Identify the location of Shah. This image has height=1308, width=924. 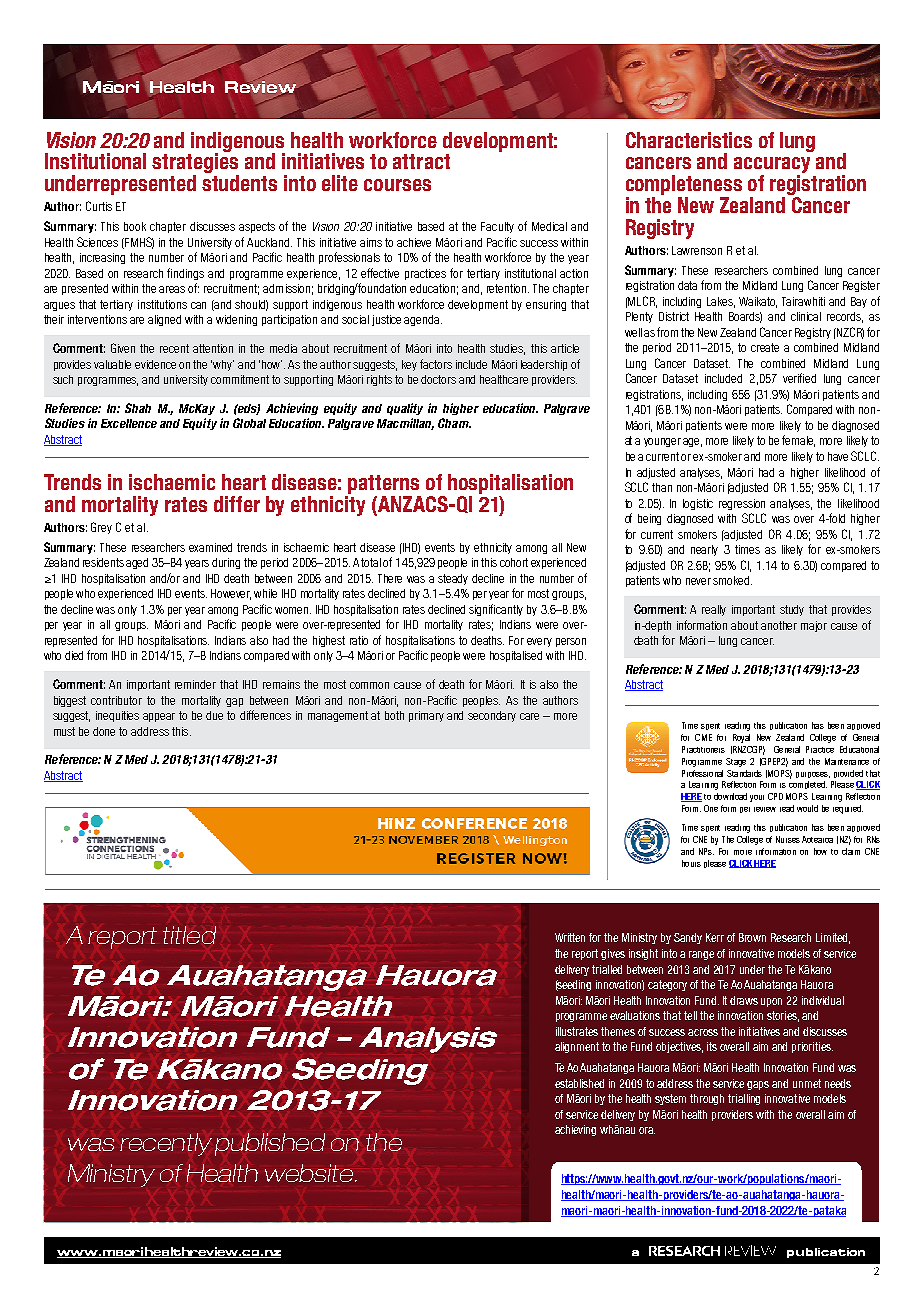
(138, 408).
